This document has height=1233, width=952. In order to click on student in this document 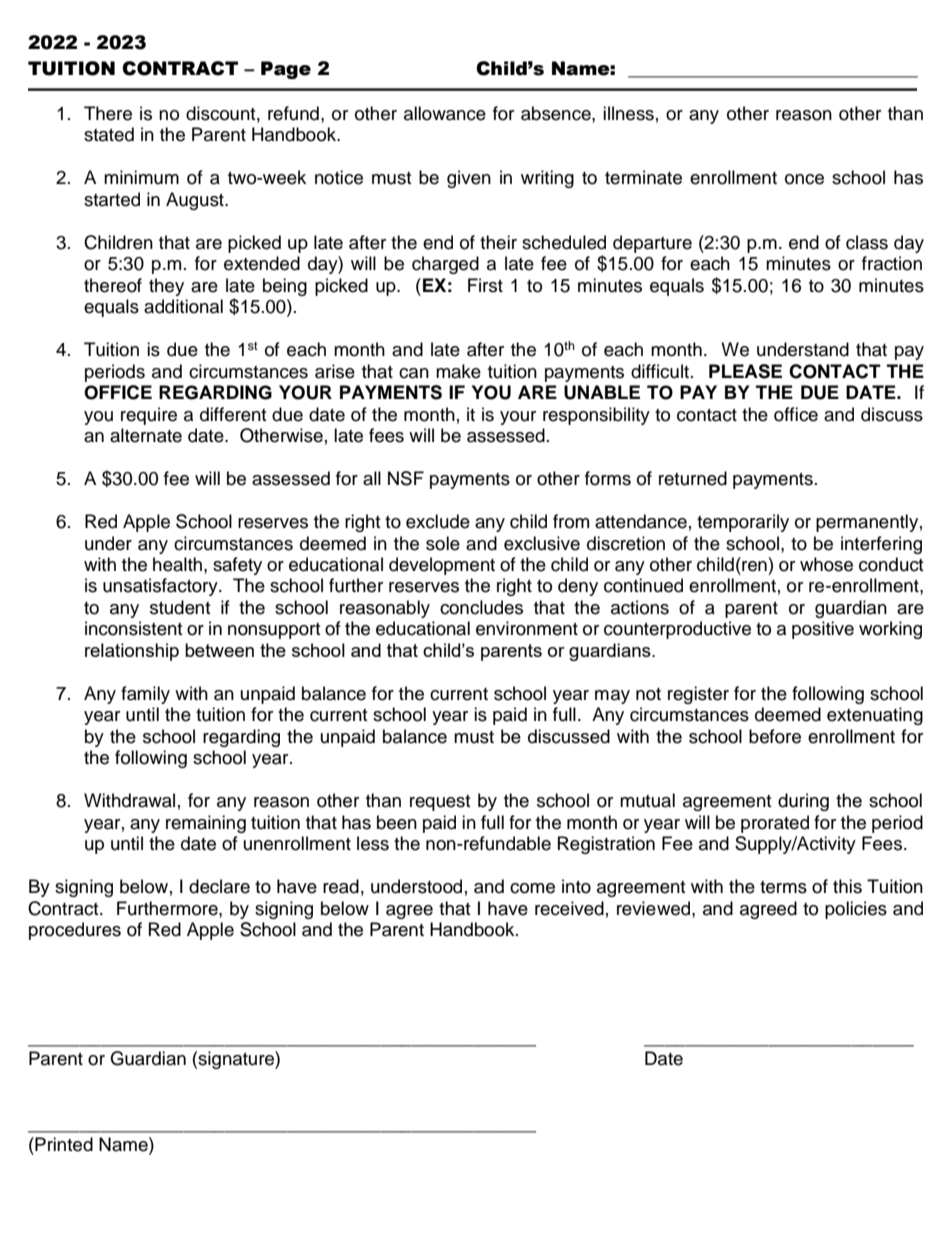, I will do `click(180, 607)`.
